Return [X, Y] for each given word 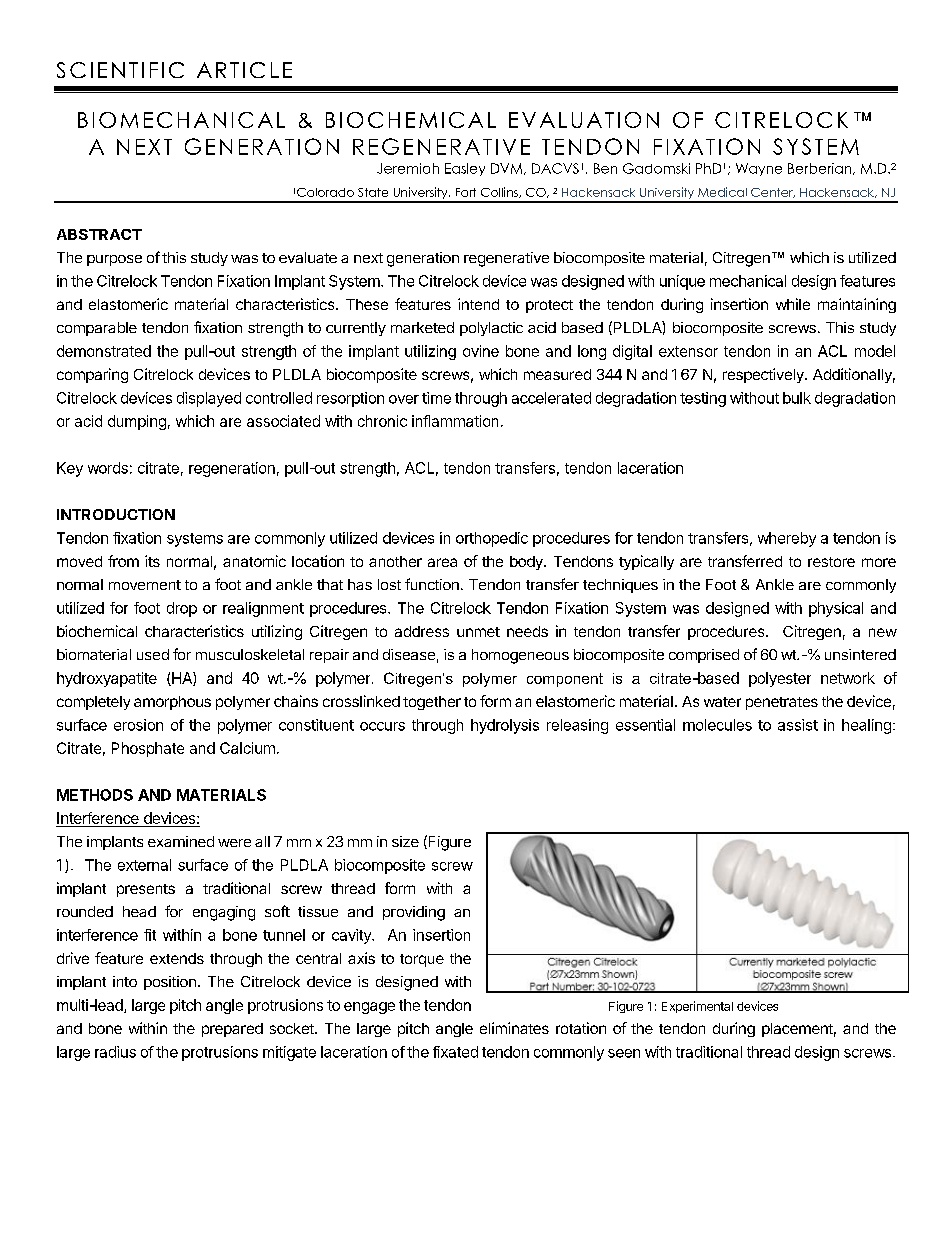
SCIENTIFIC [120, 70]
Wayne [759, 169]
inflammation [455, 421]
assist [798, 725]
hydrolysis [505, 726]
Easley [465, 169]
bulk [797, 398]
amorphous [172, 703]
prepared [232, 1030]
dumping [137, 422]
